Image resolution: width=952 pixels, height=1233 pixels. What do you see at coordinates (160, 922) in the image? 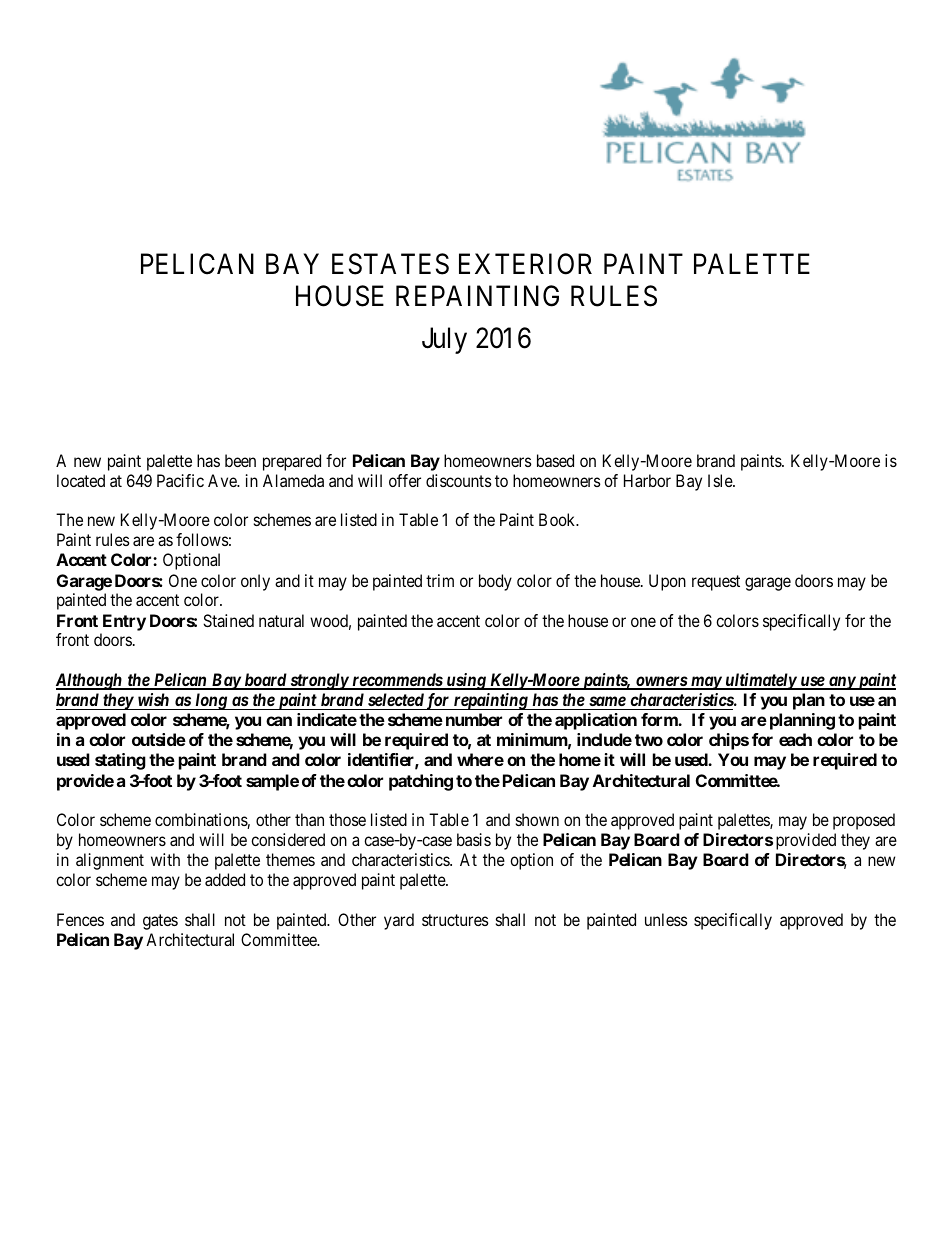
I see `gates` at bounding box center [160, 922].
